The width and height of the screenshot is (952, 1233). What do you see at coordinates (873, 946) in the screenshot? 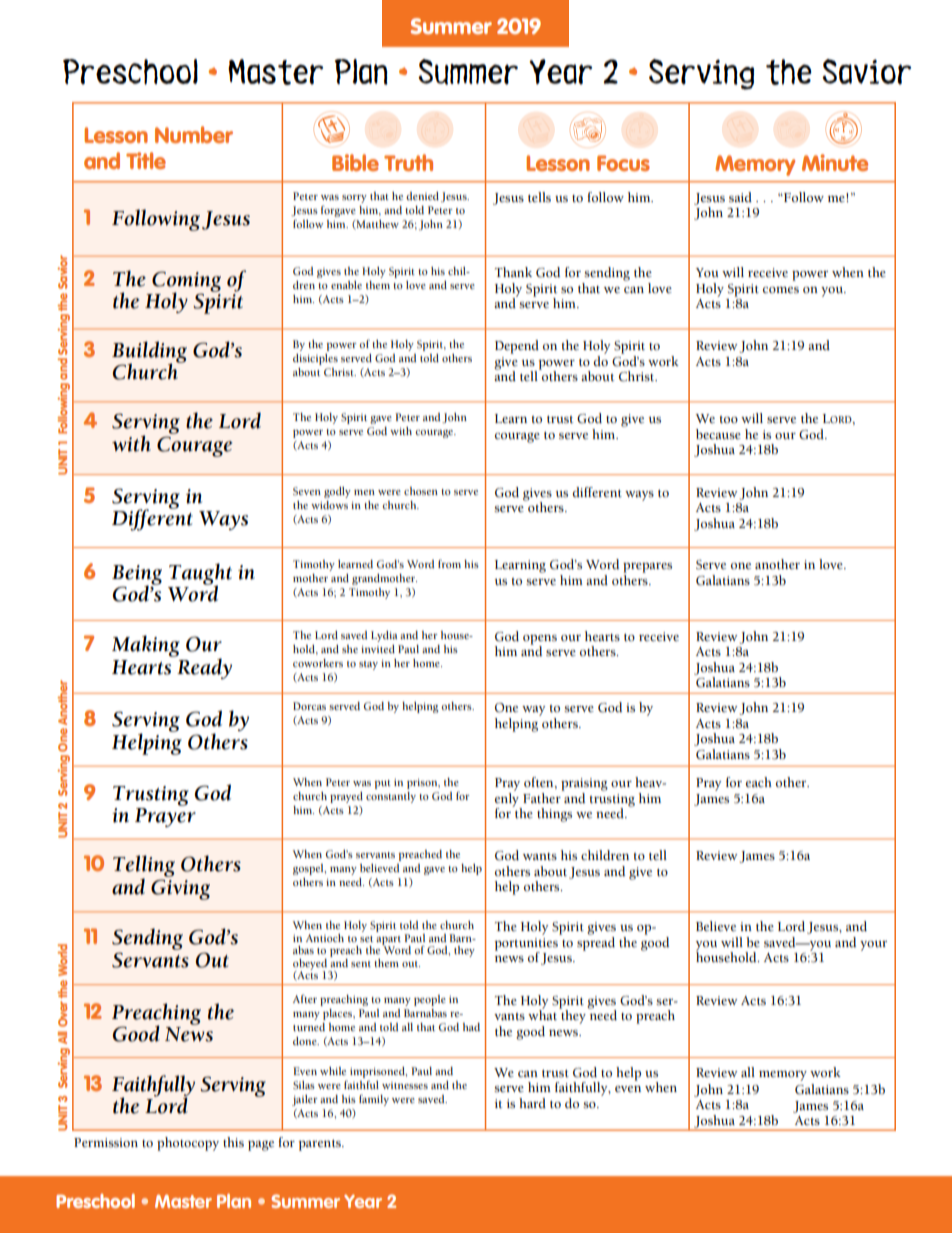
I see `your` at bounding box center [873, 946].
